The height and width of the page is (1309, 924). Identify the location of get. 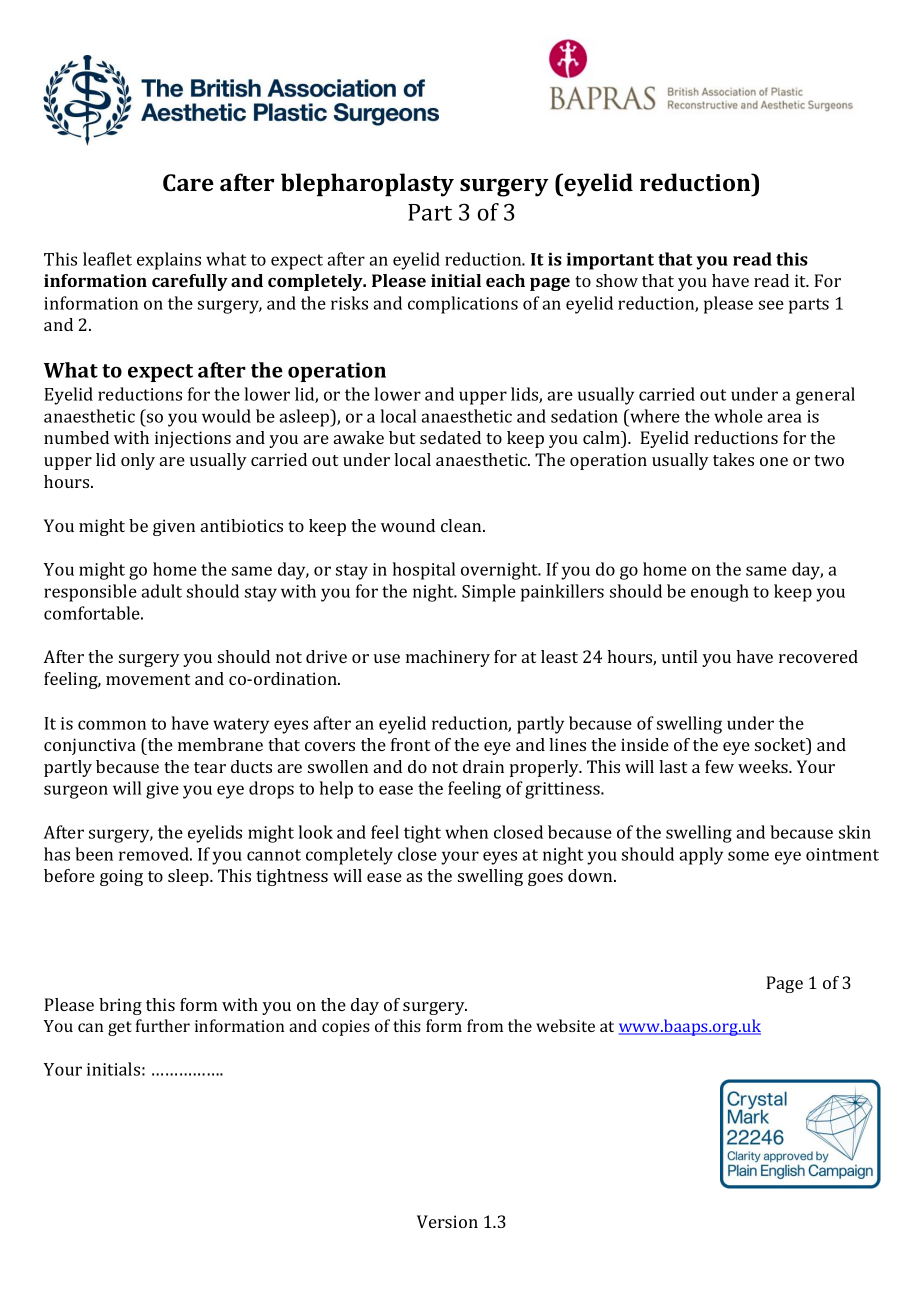
(120, 1028).
